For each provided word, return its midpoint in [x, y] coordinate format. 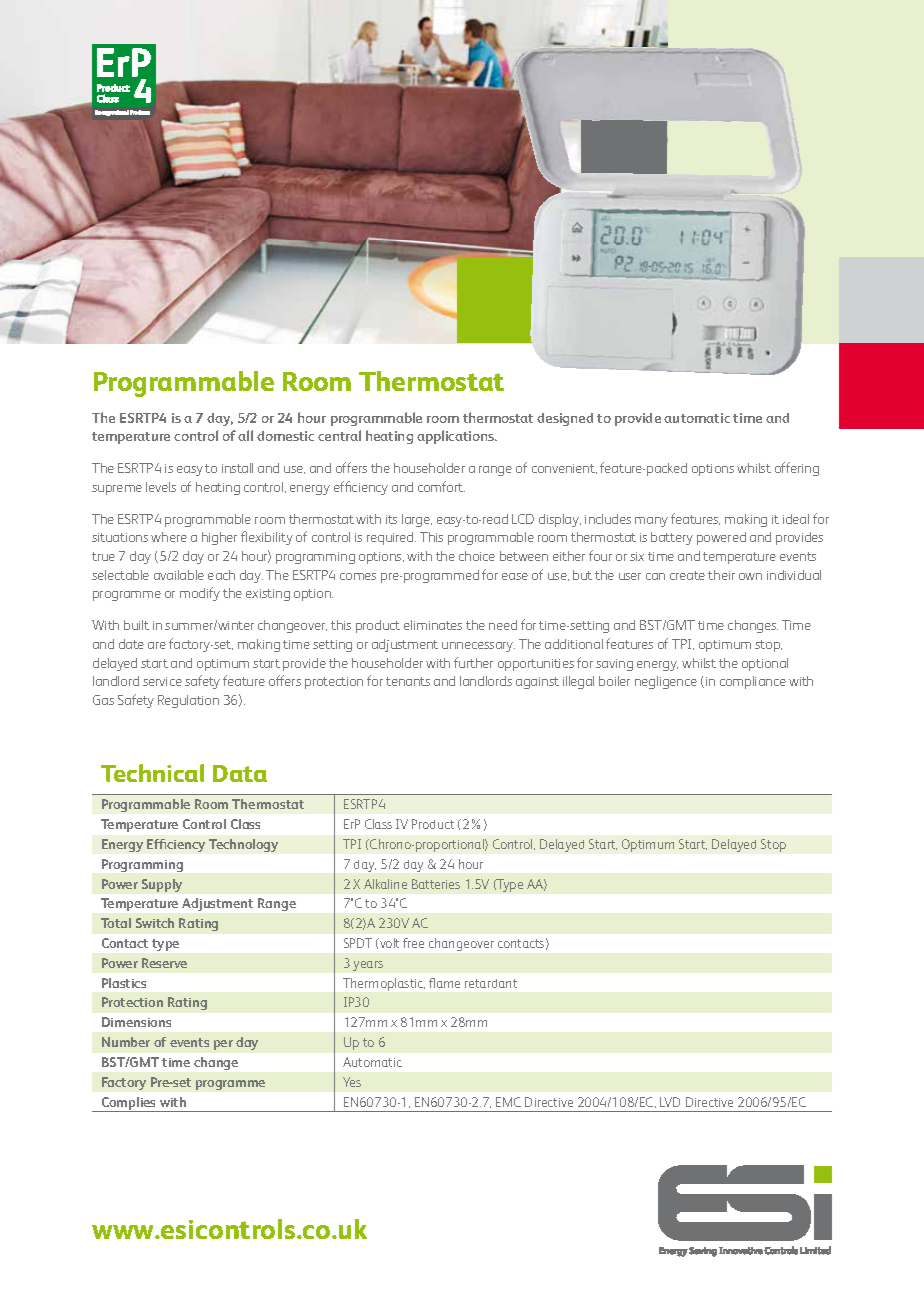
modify [200, 594]
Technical [152, 773]
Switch [155, 923]
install [237, 468]
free [413, 943]
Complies [129, 1104]
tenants [408, 681]
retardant [491, 983]
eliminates [433, 625]
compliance [753, 682]
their [721, 575]
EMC [508, 1102]
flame [444, 983]
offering [797, 469]
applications [457, 437]
